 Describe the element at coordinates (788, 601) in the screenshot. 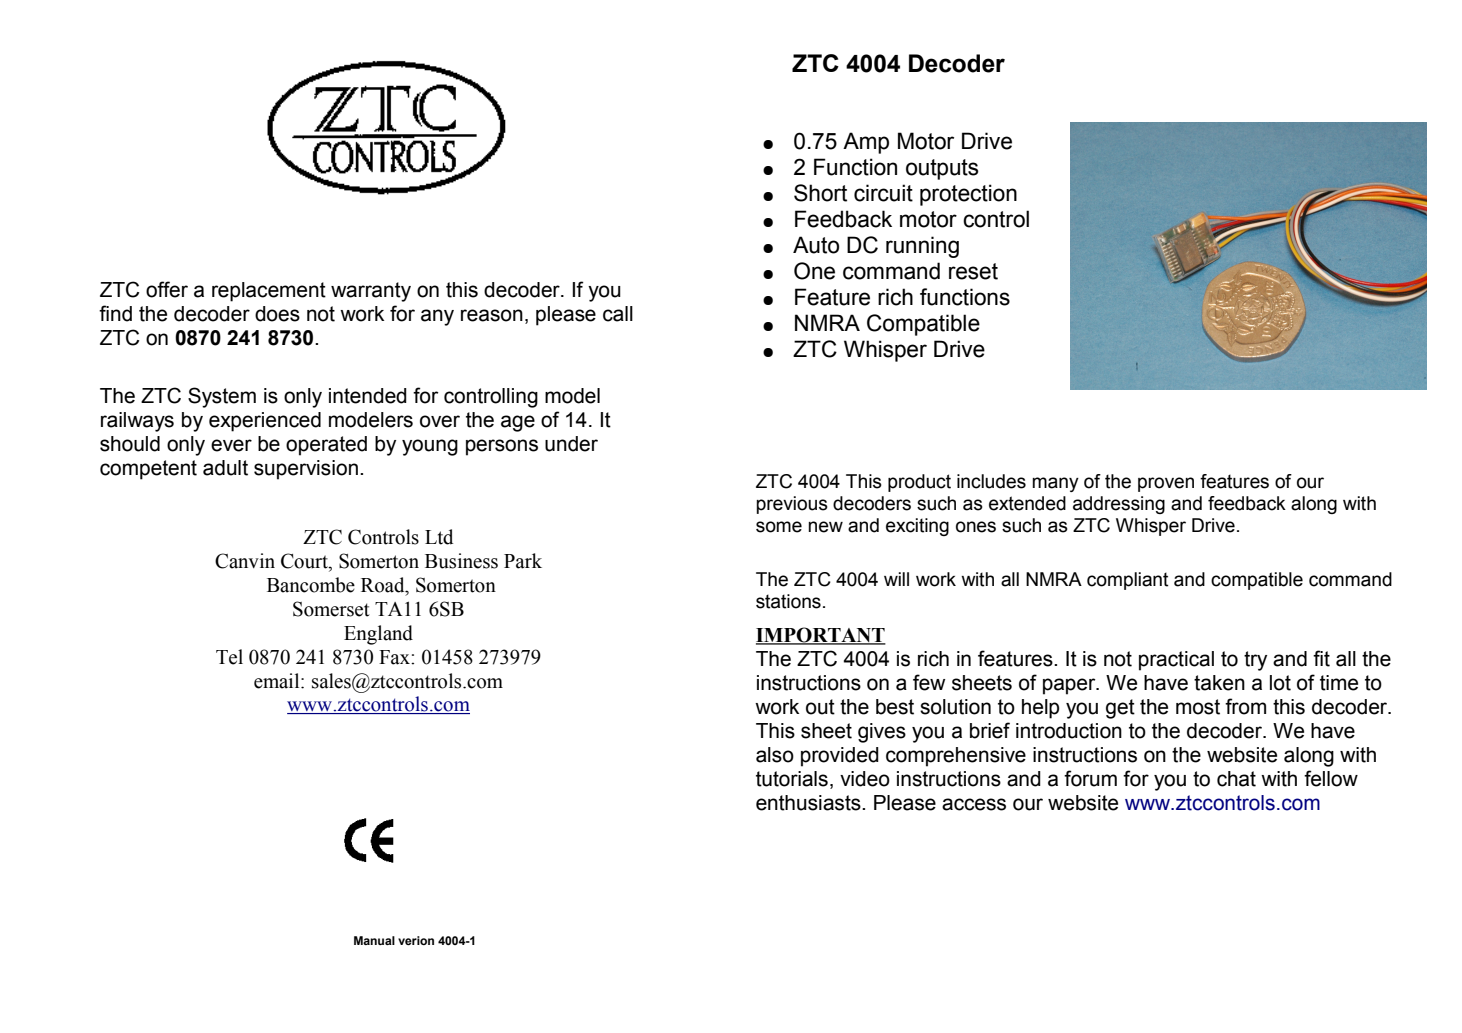

I see `stations` at that location.
